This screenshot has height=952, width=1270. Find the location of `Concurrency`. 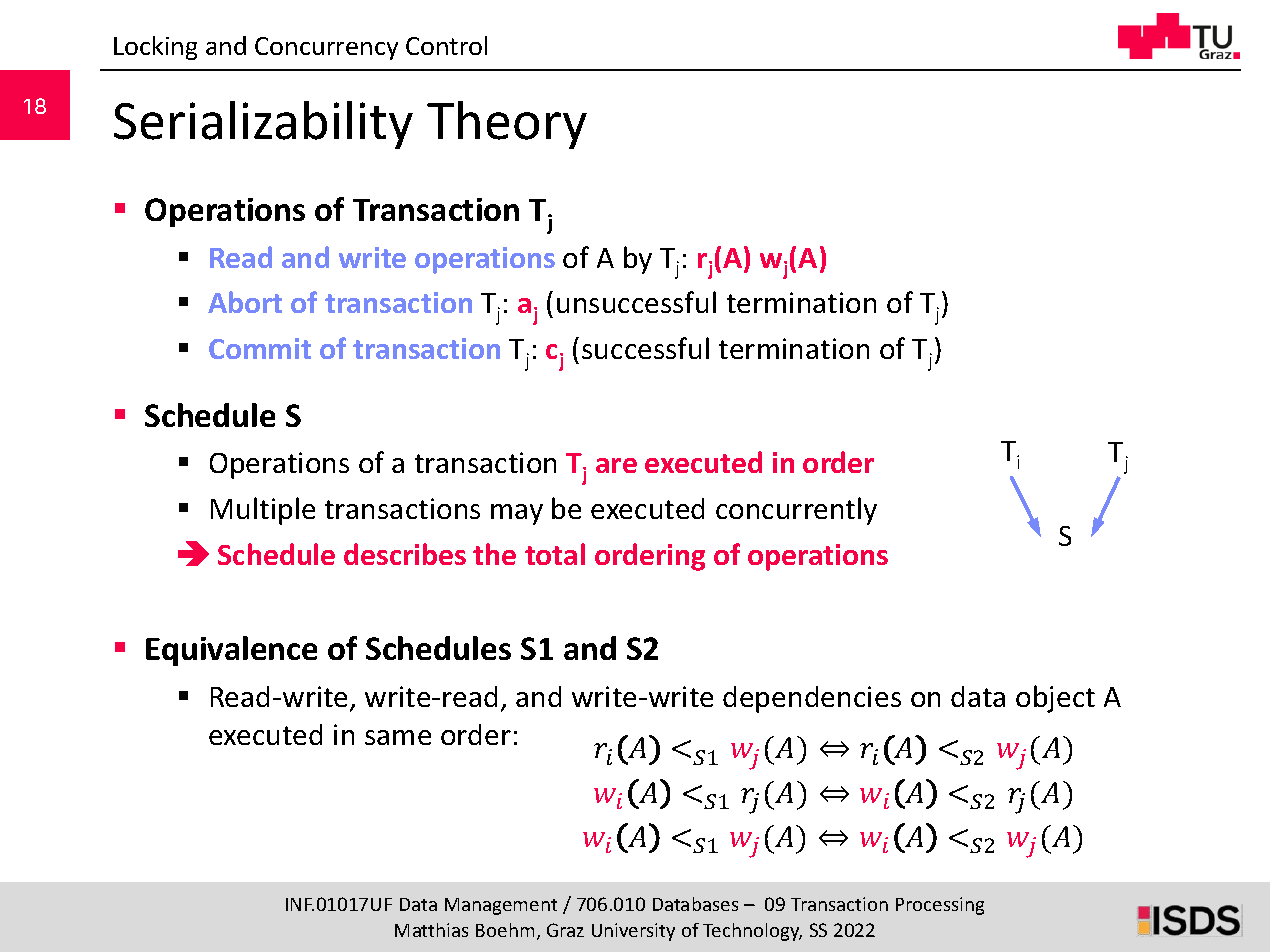

Concurrency is located at coordinates (326, 48).
